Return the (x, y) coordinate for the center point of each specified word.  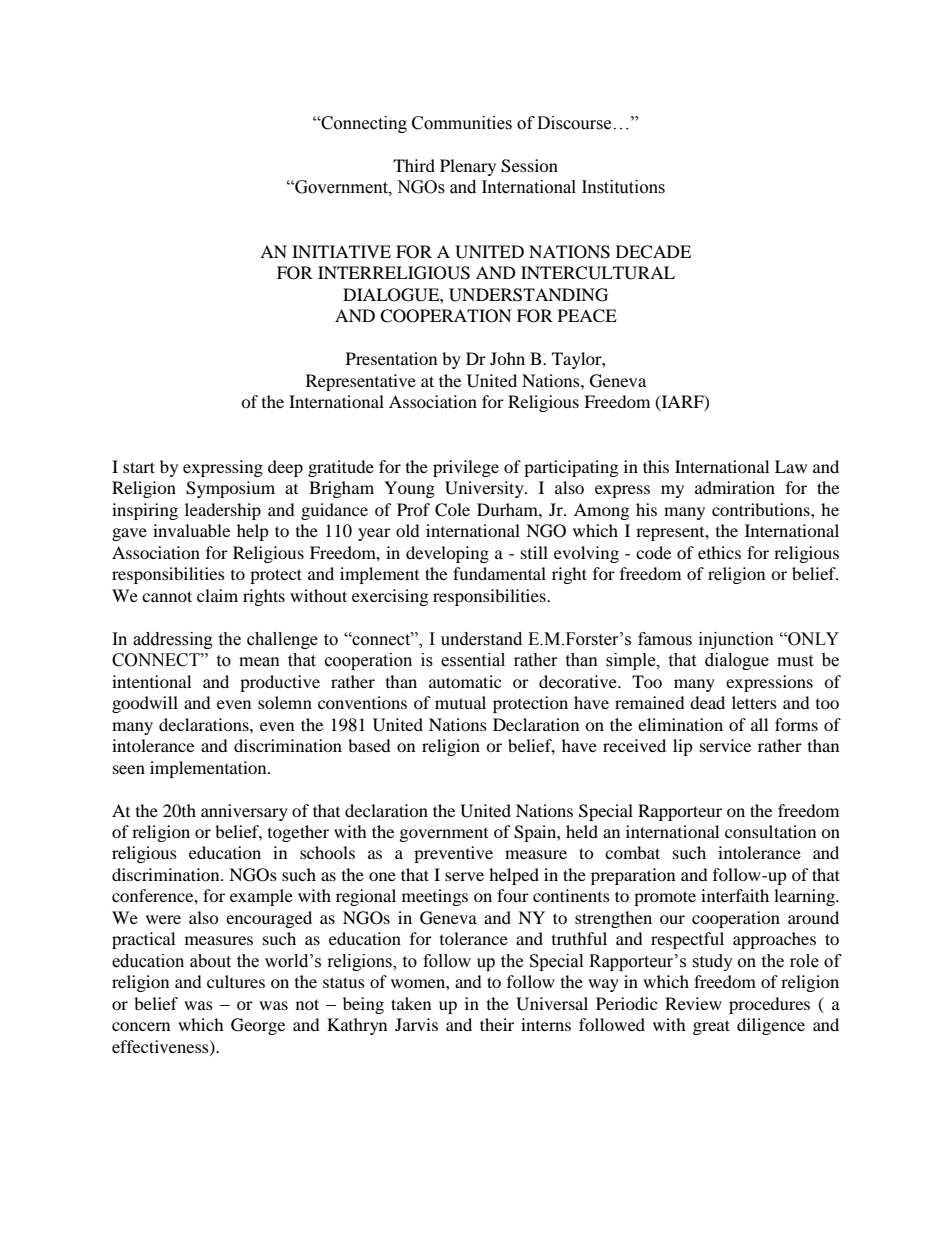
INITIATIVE (341, 251)
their (497, 1024)
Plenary (468, 167)
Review (693, 1003)
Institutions (623, 187)
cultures (236, 981)
